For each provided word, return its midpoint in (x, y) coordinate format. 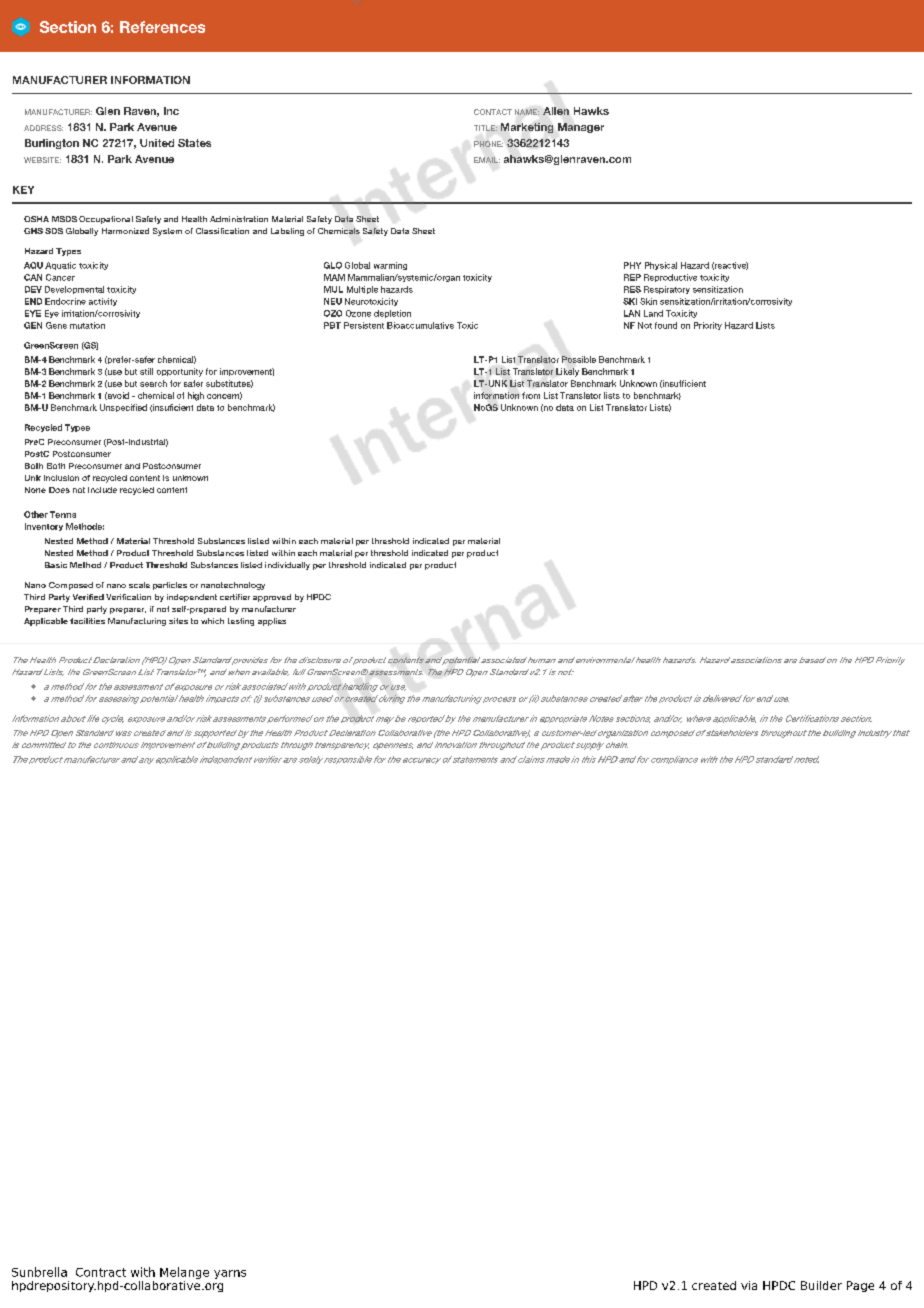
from (531, 395)
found (666, 325)
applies (272, 622)
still (146, 371)
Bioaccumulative (420, 325)
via (749, 1285)
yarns (230, 1274)
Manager (581, 128)
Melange (184, 1273)
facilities (87, 621)
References (162, 27)
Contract (101, 1272)
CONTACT (493, 112)
